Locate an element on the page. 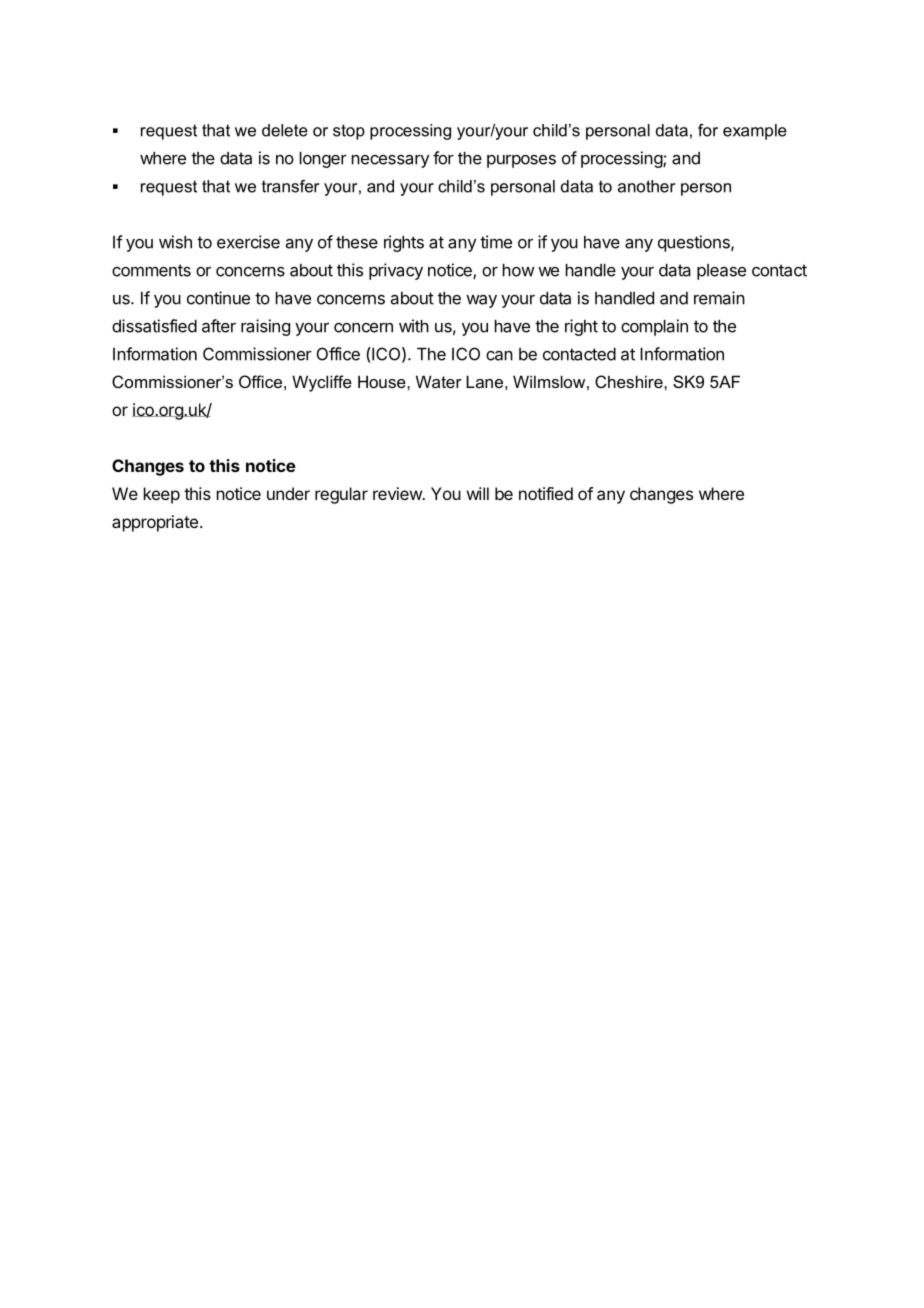 Image resolution: width=924 pixels, height=1308 pixels. after is located at coordinates (219, 326).
